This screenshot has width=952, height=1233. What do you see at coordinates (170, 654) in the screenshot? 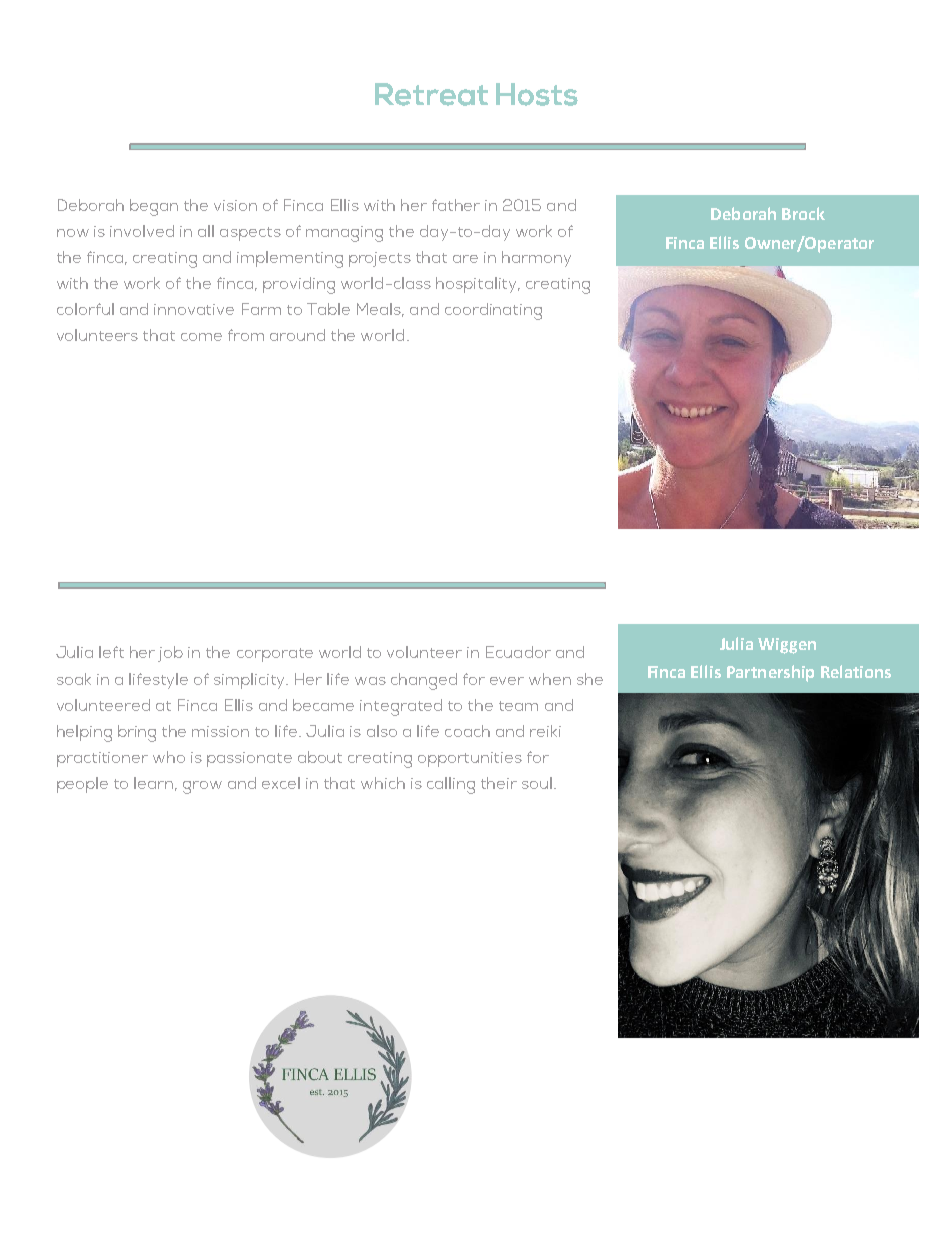
I see `job` at bounding box center [170, 654].
